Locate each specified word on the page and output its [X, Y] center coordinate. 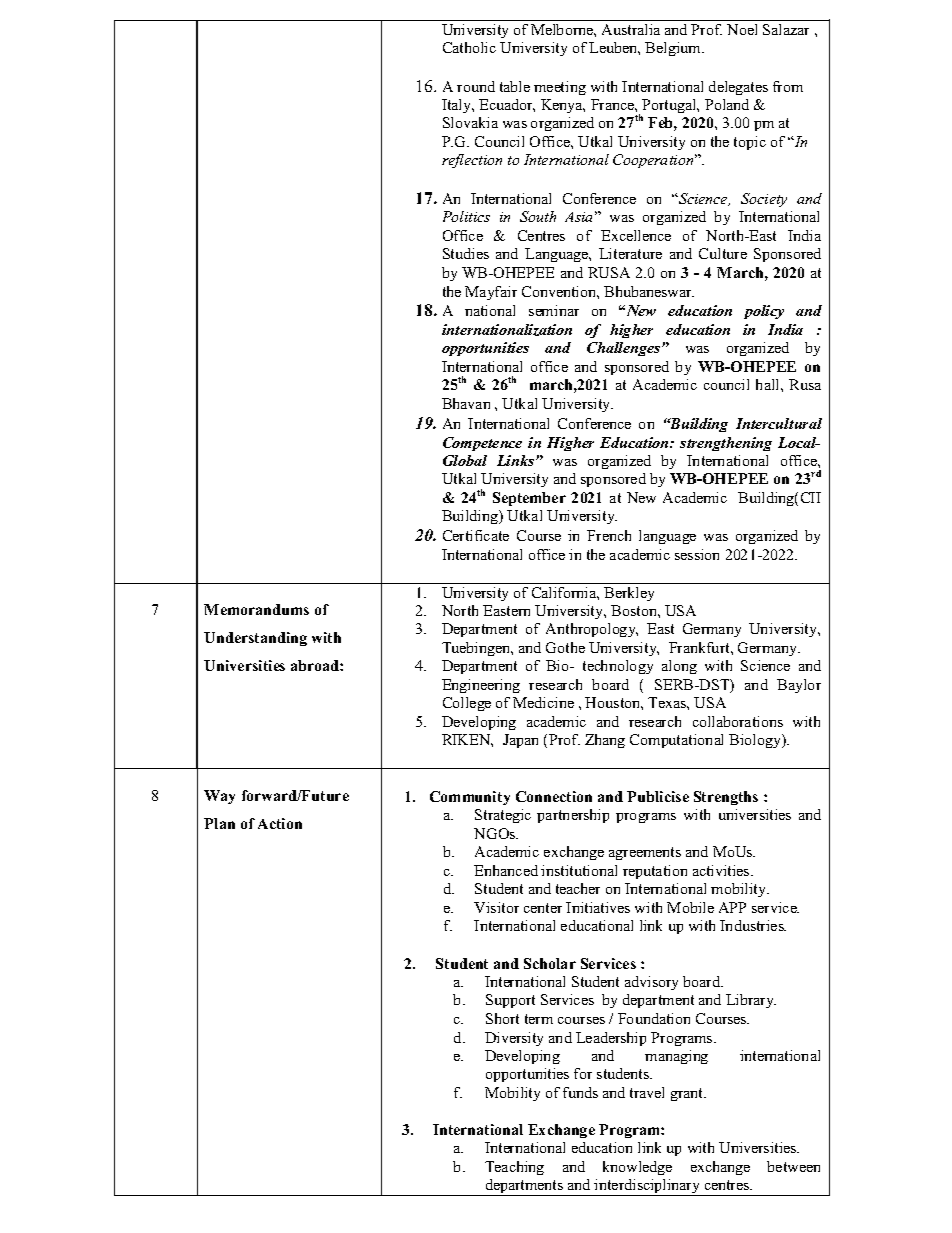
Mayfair [491, 293]
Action [280, 823]
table [515, 86]
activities [722, 870]
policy [764, 312]
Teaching [514, 1168]
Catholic [469, 47]
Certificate [476, 535]
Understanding [255, 639]
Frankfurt [700, 647]
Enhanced [506, 870]
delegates [738, 88]
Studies [466, 253]
